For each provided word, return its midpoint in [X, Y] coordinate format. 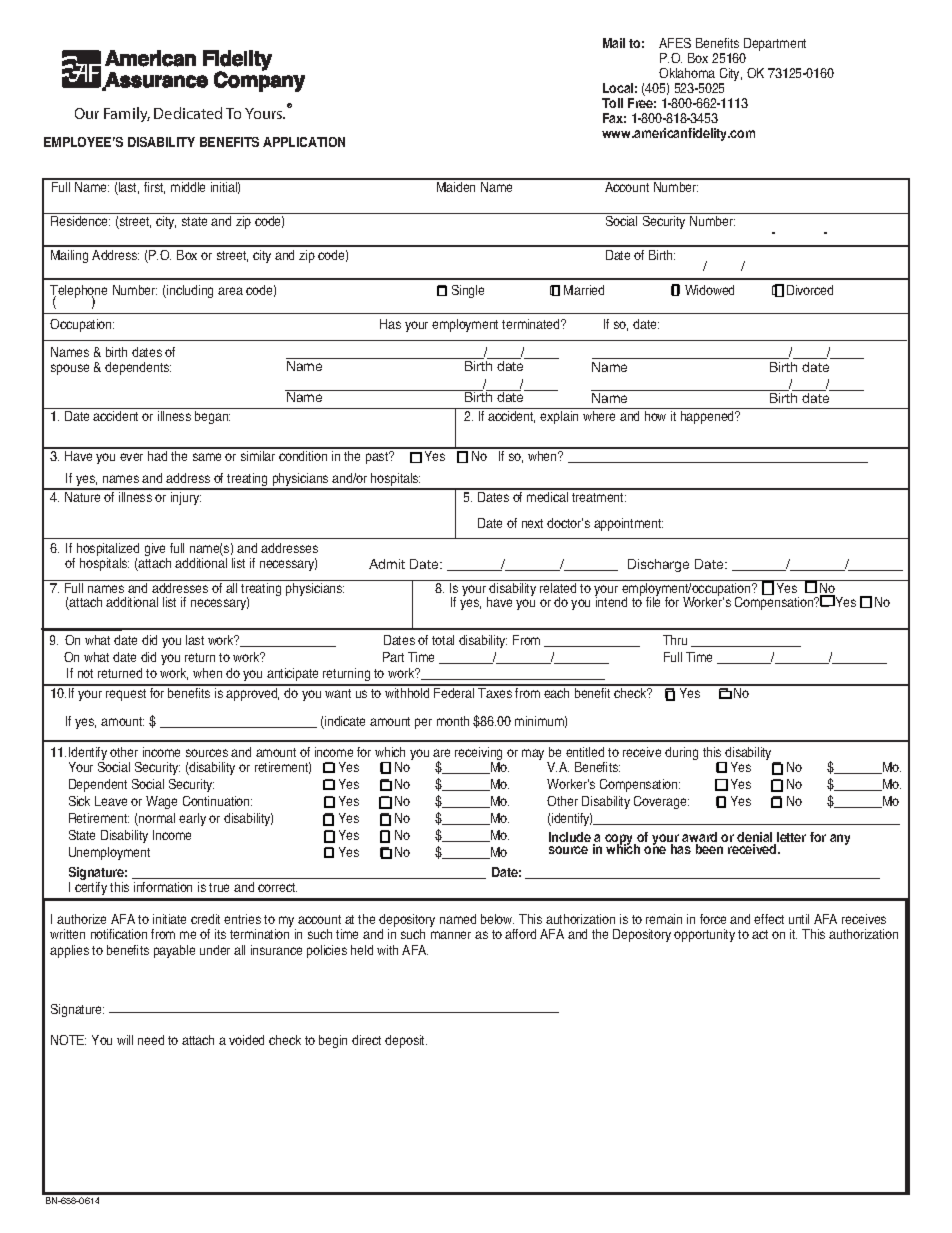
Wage [161, 802]
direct [366, 1040]
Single [468, 291]
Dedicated [188, 113]
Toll [612, 103]
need [151, 1040]
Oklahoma [687, 73]
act [760, 934]
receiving [478, 755]
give [156, 551]
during [681, 753]
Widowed [709, 290]
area [230, 291]
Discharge [658, 565]
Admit [387, 564]
